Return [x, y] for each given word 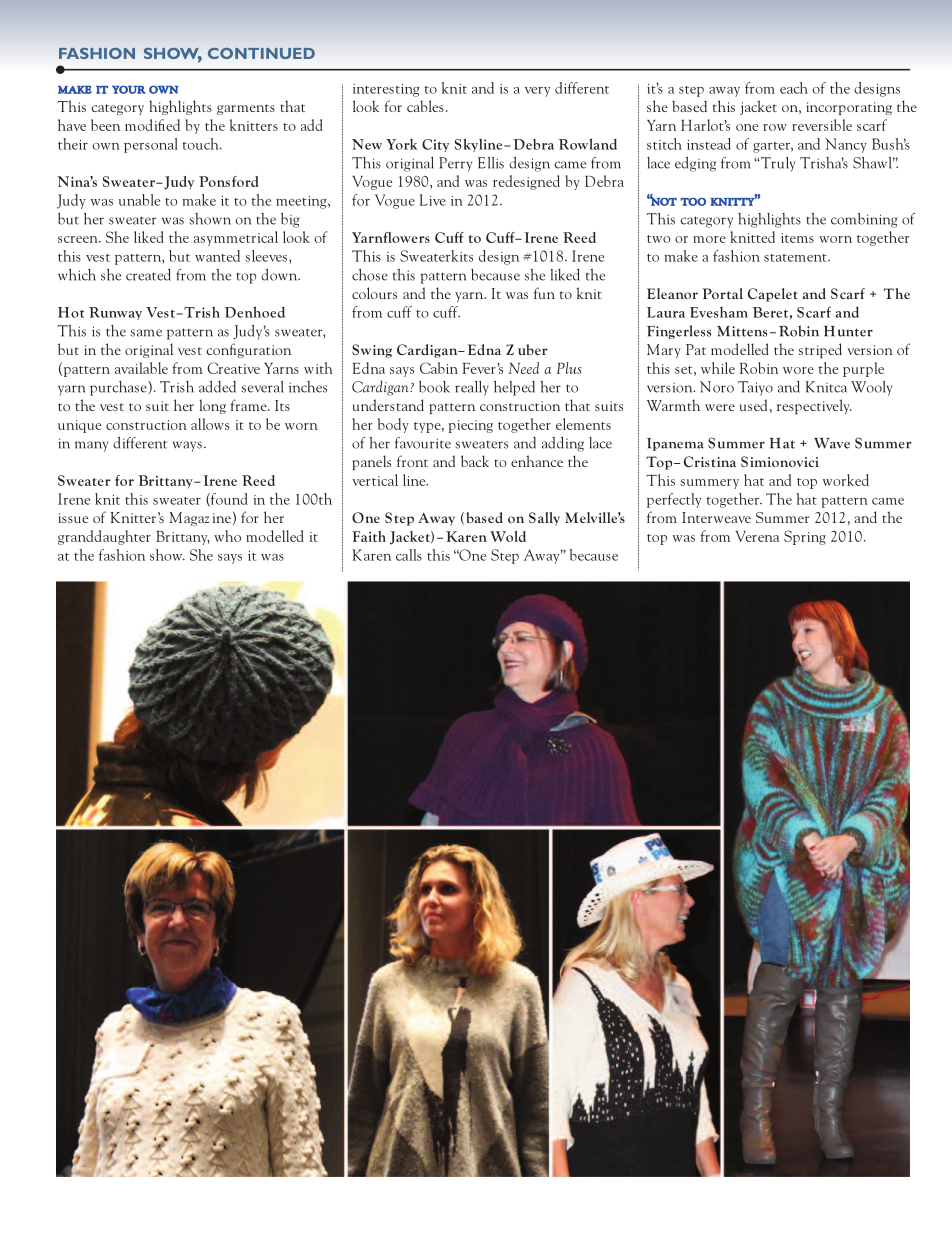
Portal [722, 293]
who [227, 536]
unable [139, 200]
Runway [115, 313]
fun [544, 293]
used [753, 405]
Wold [508, 536]
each [794, 88]
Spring [805, 537]
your [129, 89]
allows [210, 424]
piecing [471, 426]
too [693, 202]
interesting [386, 90]
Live [432, 200]
